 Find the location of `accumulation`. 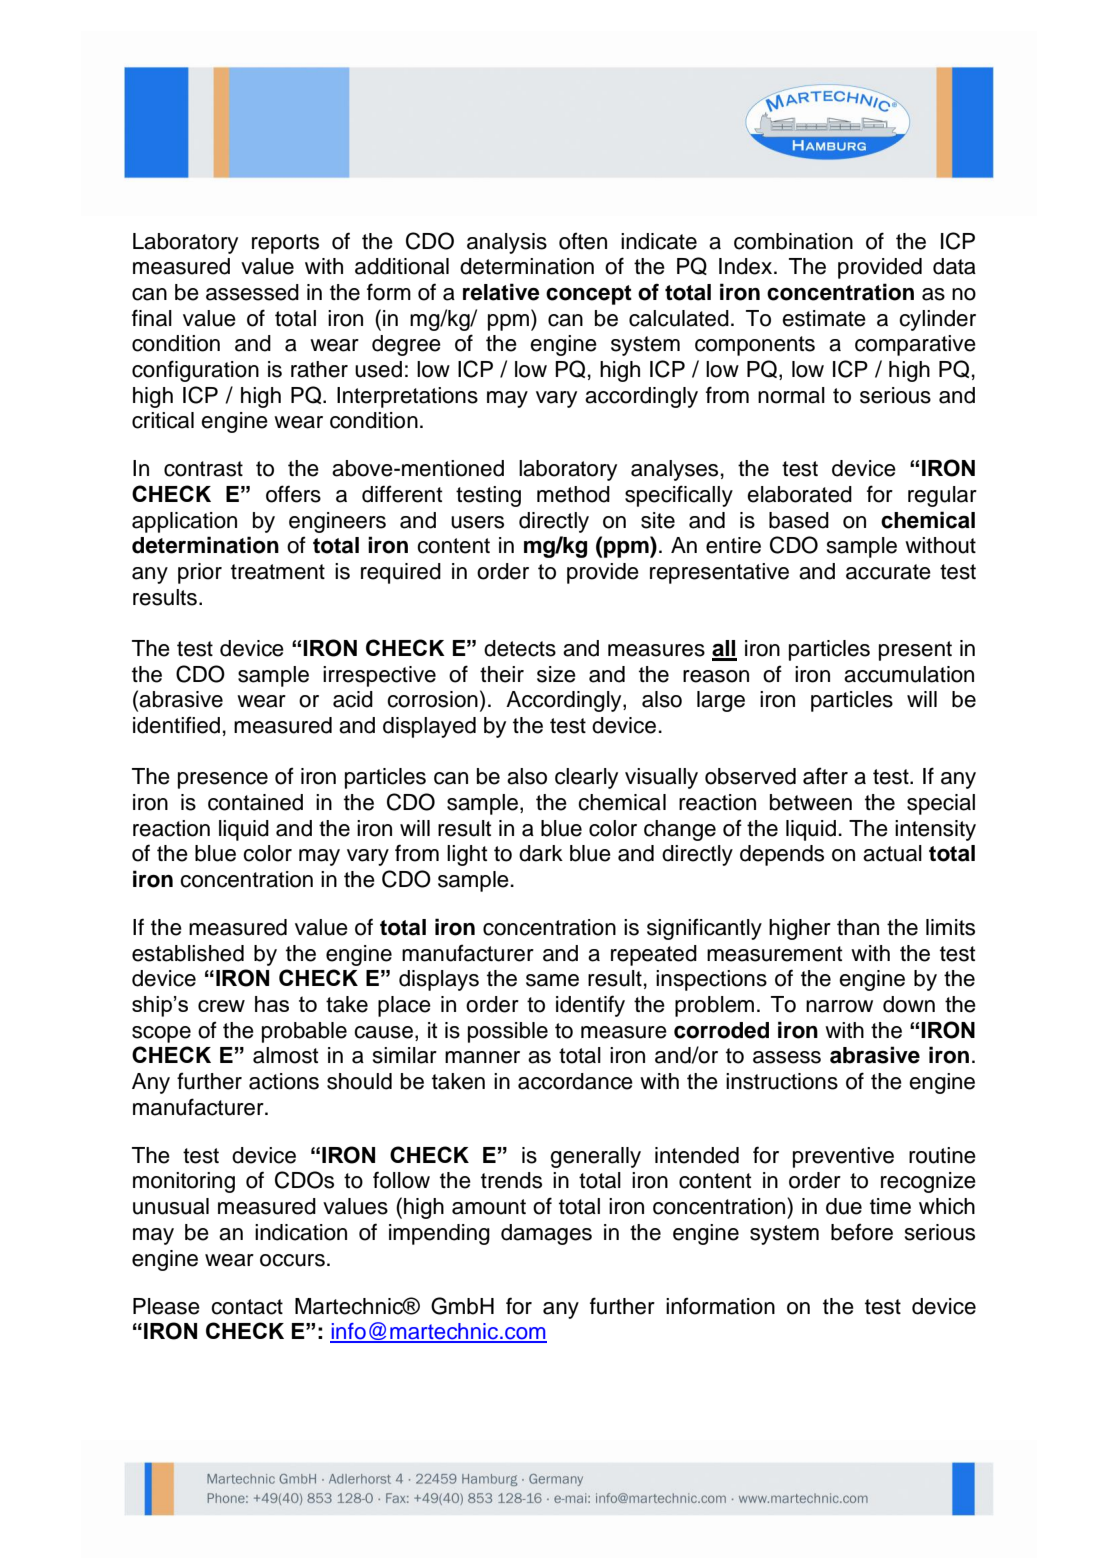

accumulation is located at coordinates (909, 674).
